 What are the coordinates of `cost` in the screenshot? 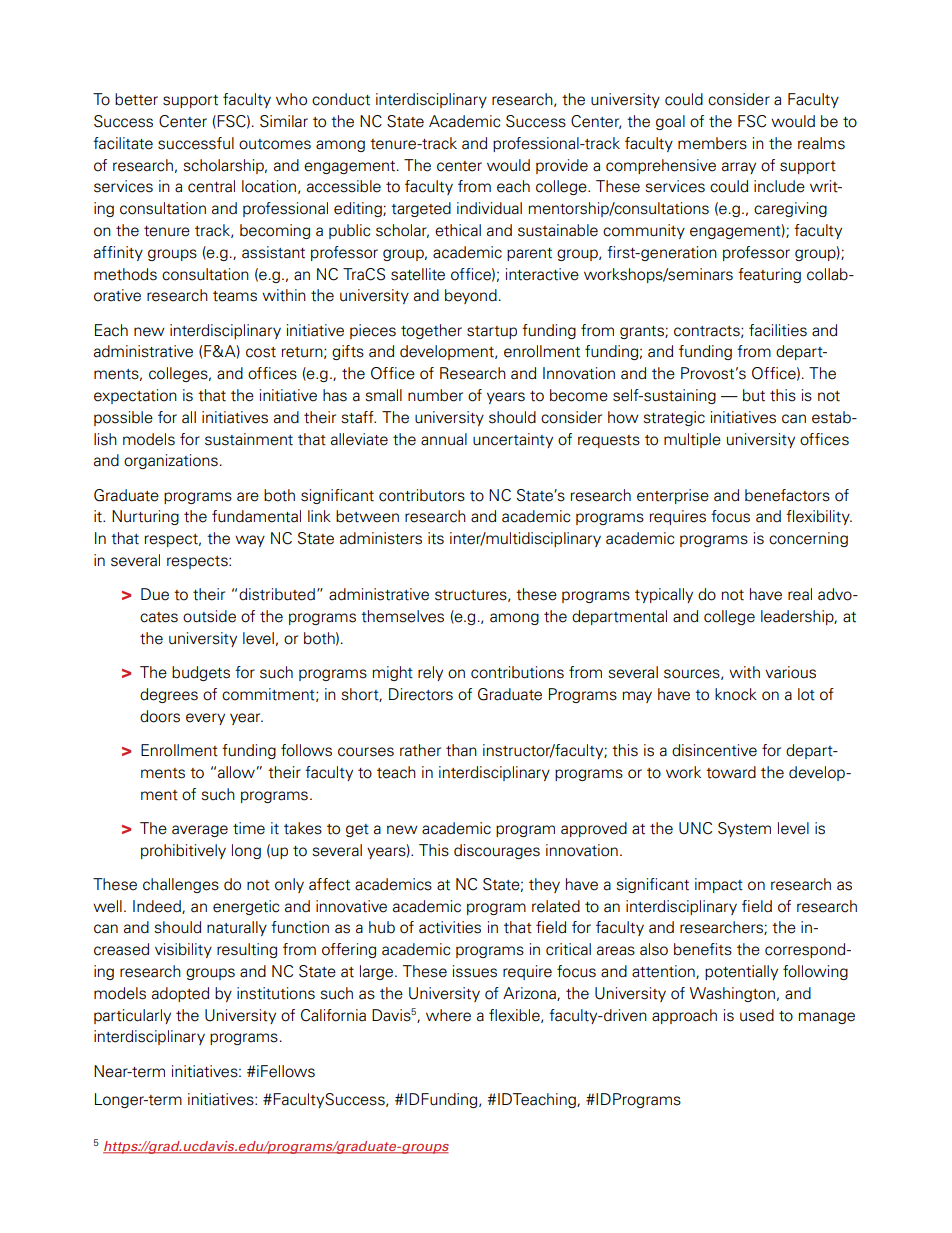 It's located at (261, 352).
